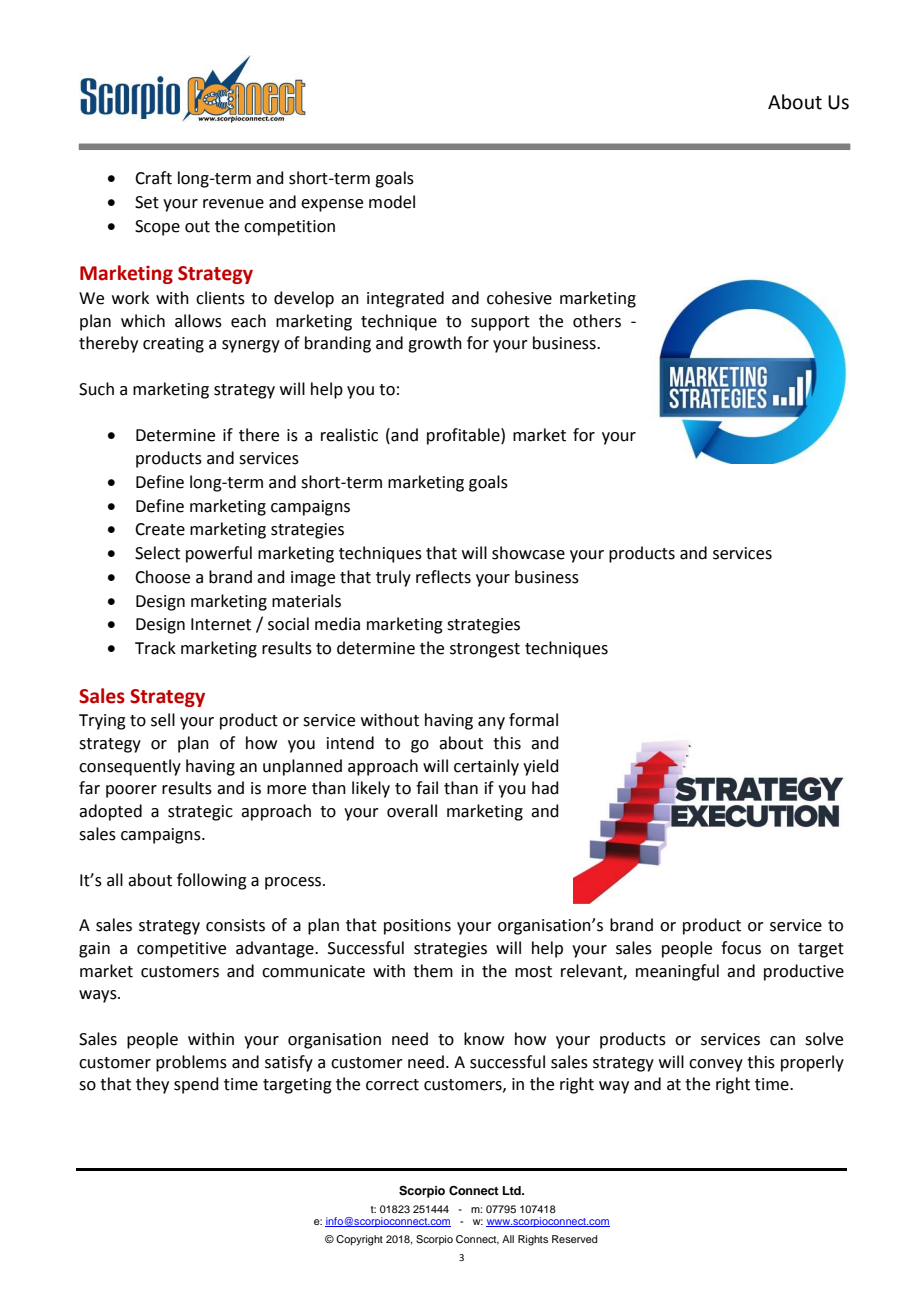 This image has width=924, height=1308. I want to click on model, so click(392, 202).
